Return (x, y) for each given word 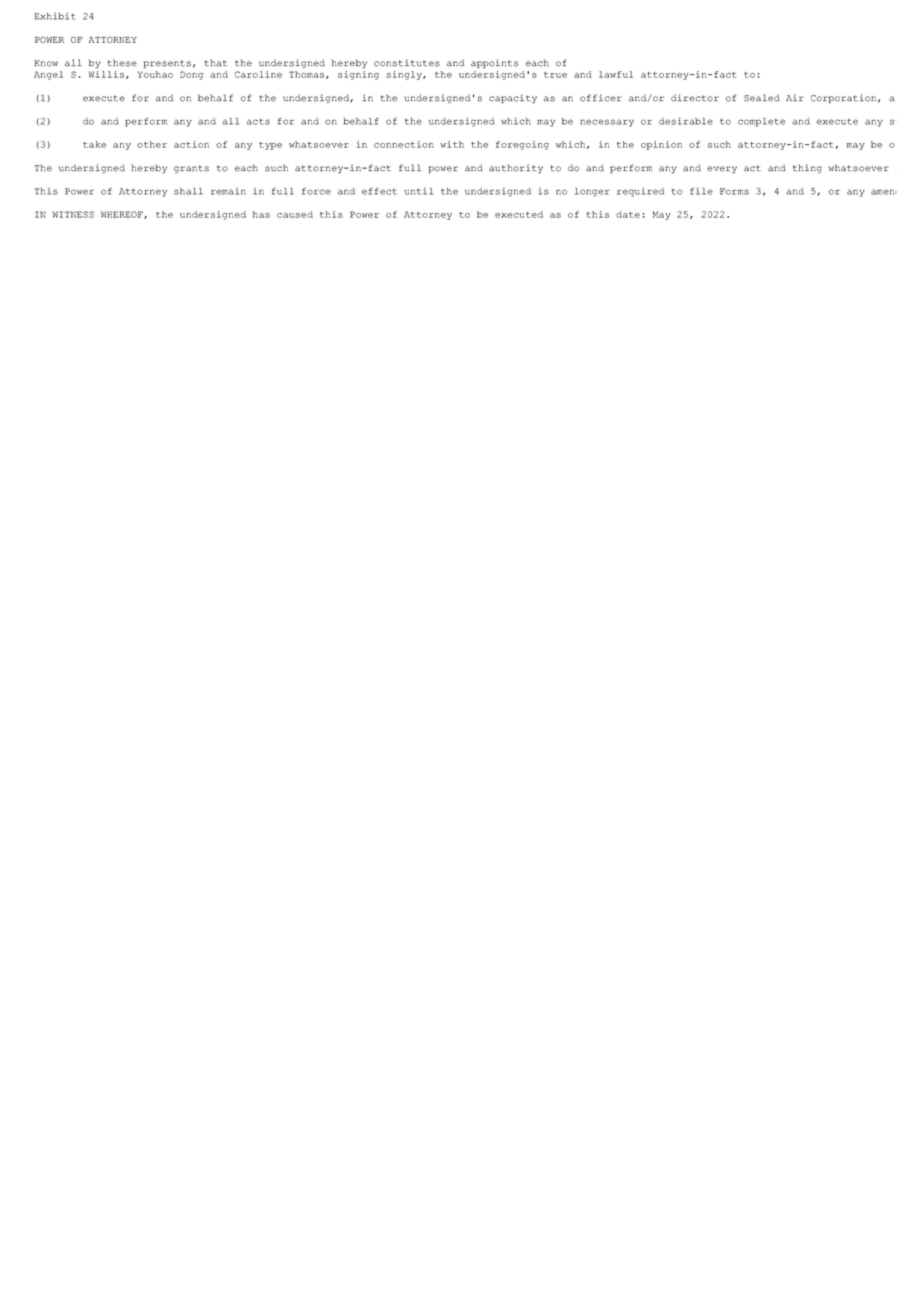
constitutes (407, 63)
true (555, 75)
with (452, 144)
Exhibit (55, 16)
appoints (494, 63)
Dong (192, 75)
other (152, 144)
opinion (661, 145)
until (418, 191)
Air (795, 97)
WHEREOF (123, 215)
